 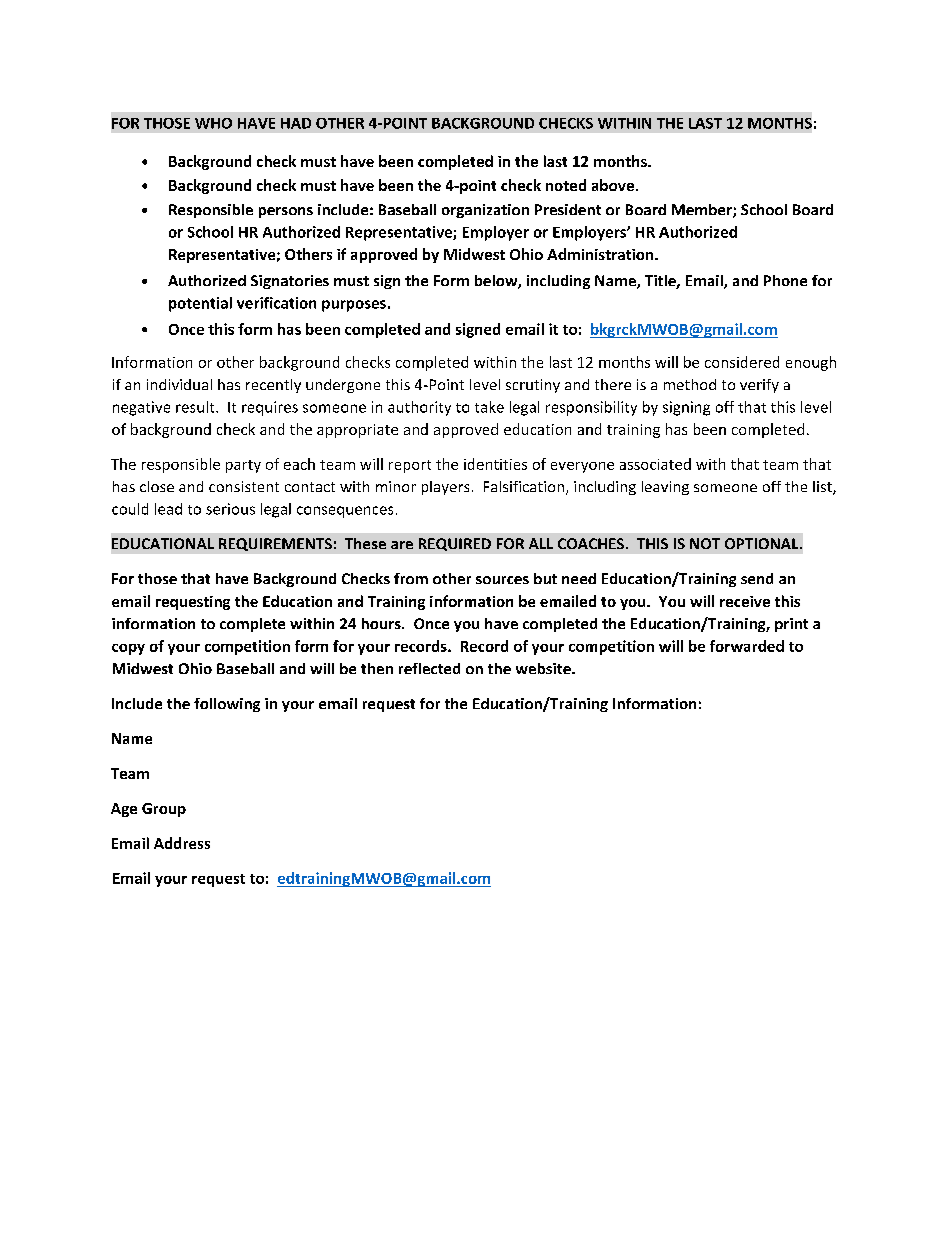 What do you see at coordinates (445, 488) in the image?
I see `players` at bounding box center [445, 488].
